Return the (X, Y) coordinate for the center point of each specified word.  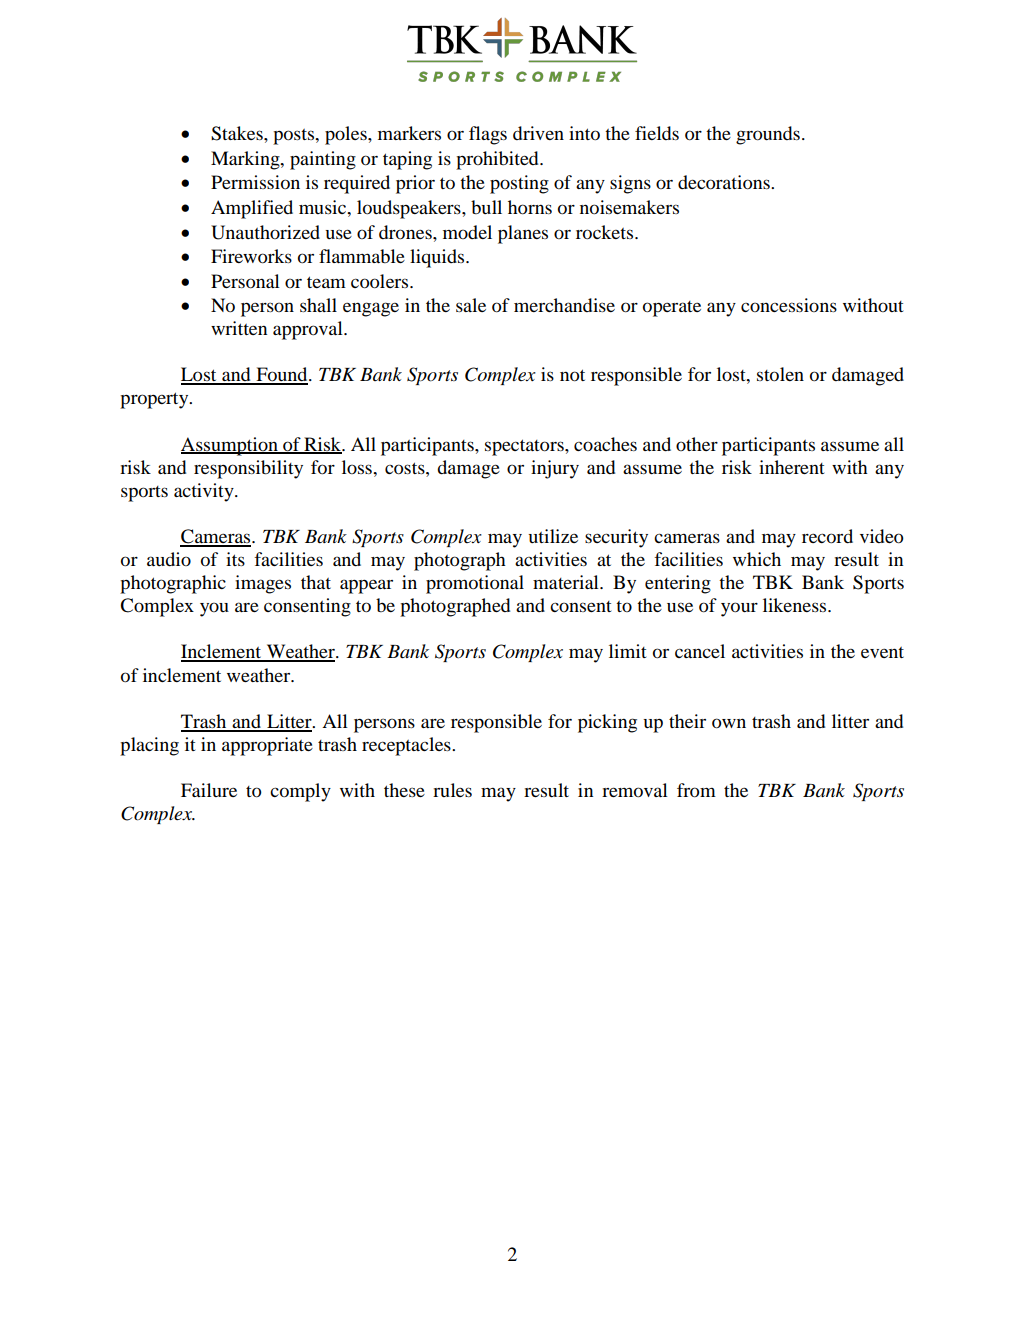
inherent (792, 467)
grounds (768, 135)
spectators (525, 447)
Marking (246, 160)
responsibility (248, 469)
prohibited (498, 160)
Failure (209, 790)
